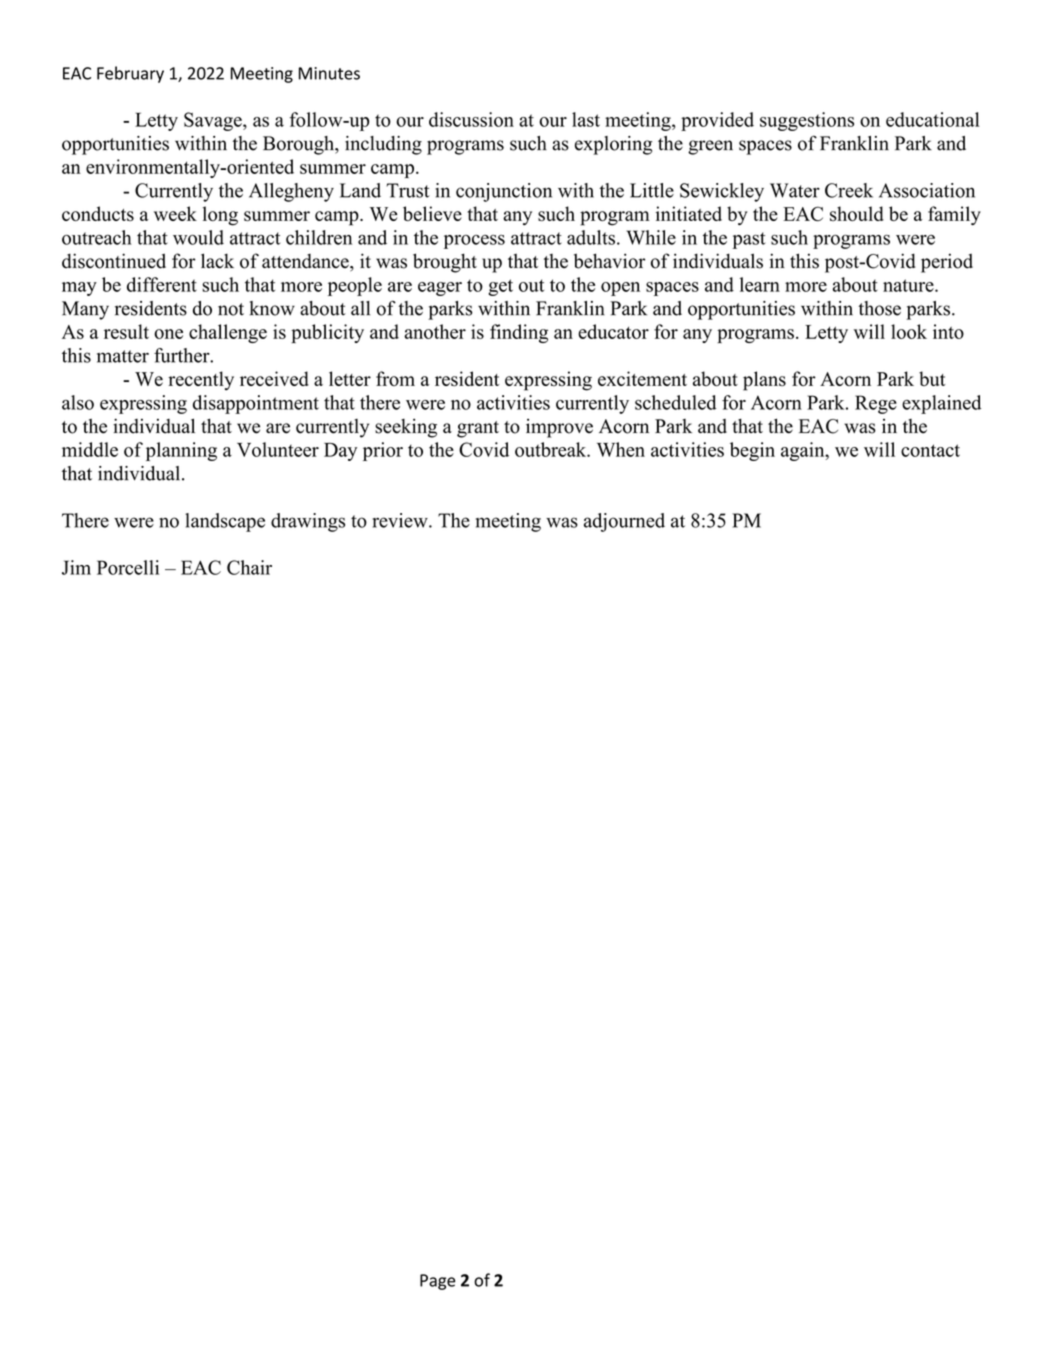 This image has width=1045, height=1353. What do you see at coordinates (752, 451) in the image?
I see `begin` at bounding box center [752, 451].
